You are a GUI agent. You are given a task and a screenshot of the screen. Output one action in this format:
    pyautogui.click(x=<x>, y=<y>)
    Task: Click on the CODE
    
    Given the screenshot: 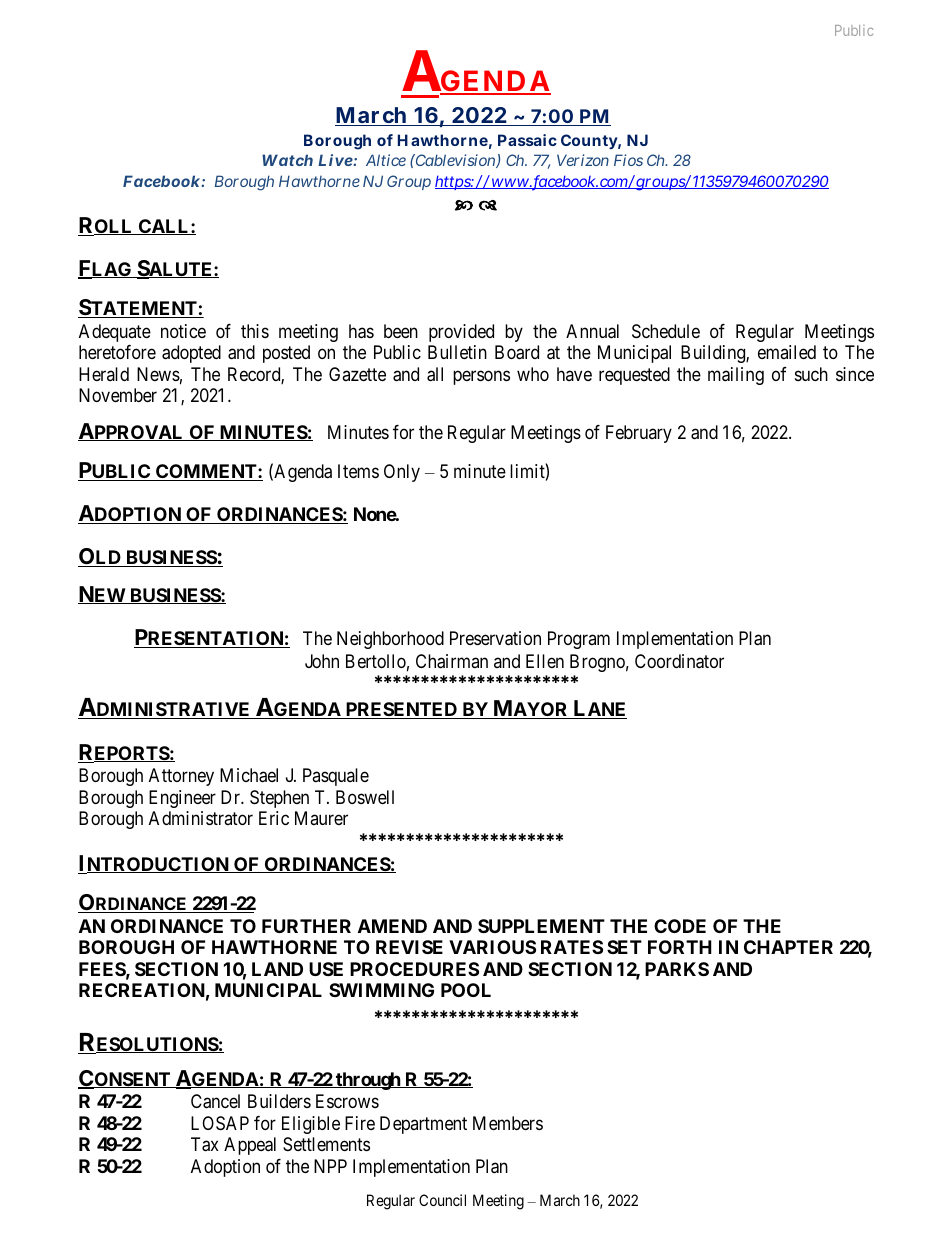 What is the action you would take?
    pyautogui.click(x=680, y=926)
